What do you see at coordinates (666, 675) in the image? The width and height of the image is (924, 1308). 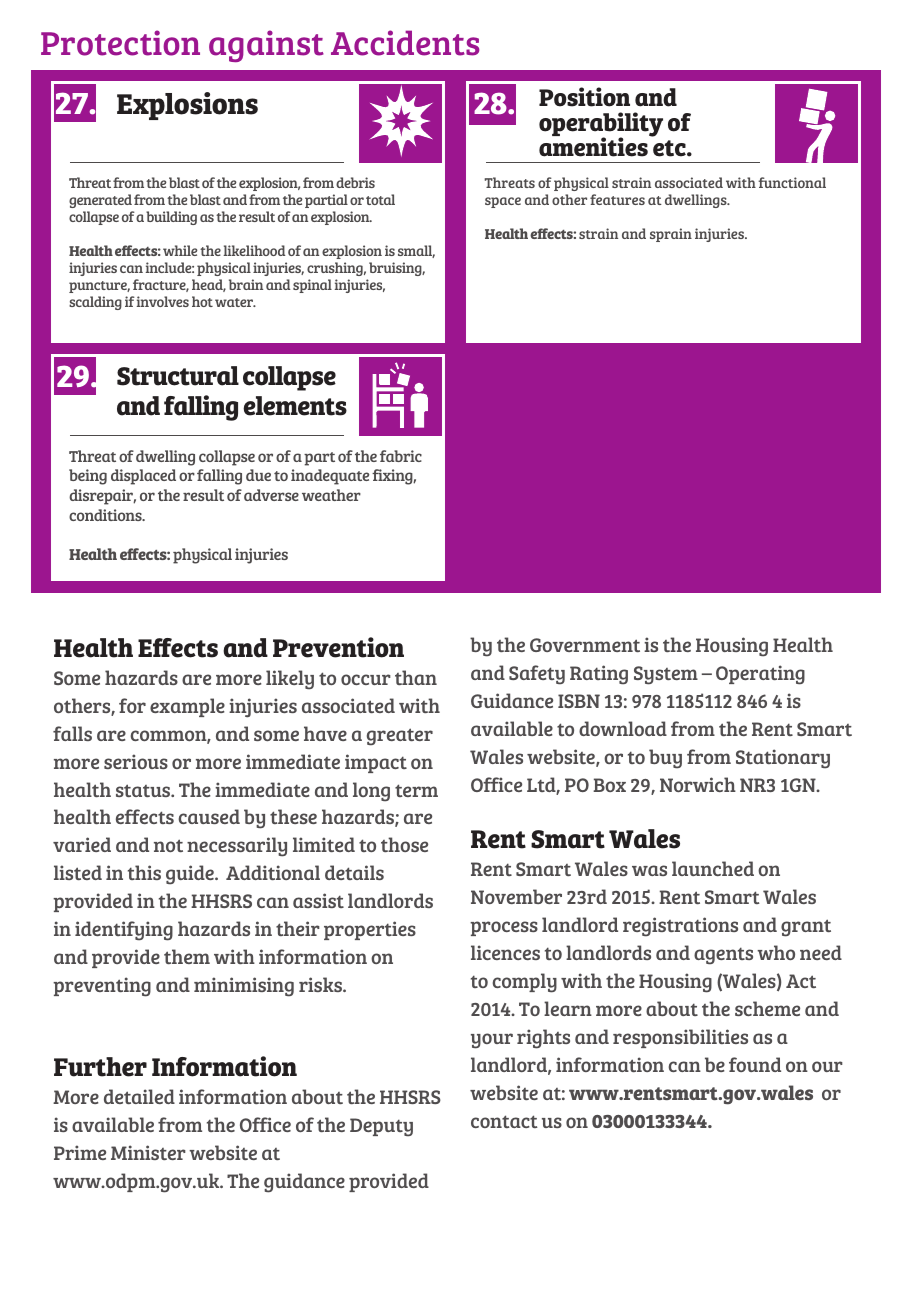 I see `System` at bounding box center [666, 675].
